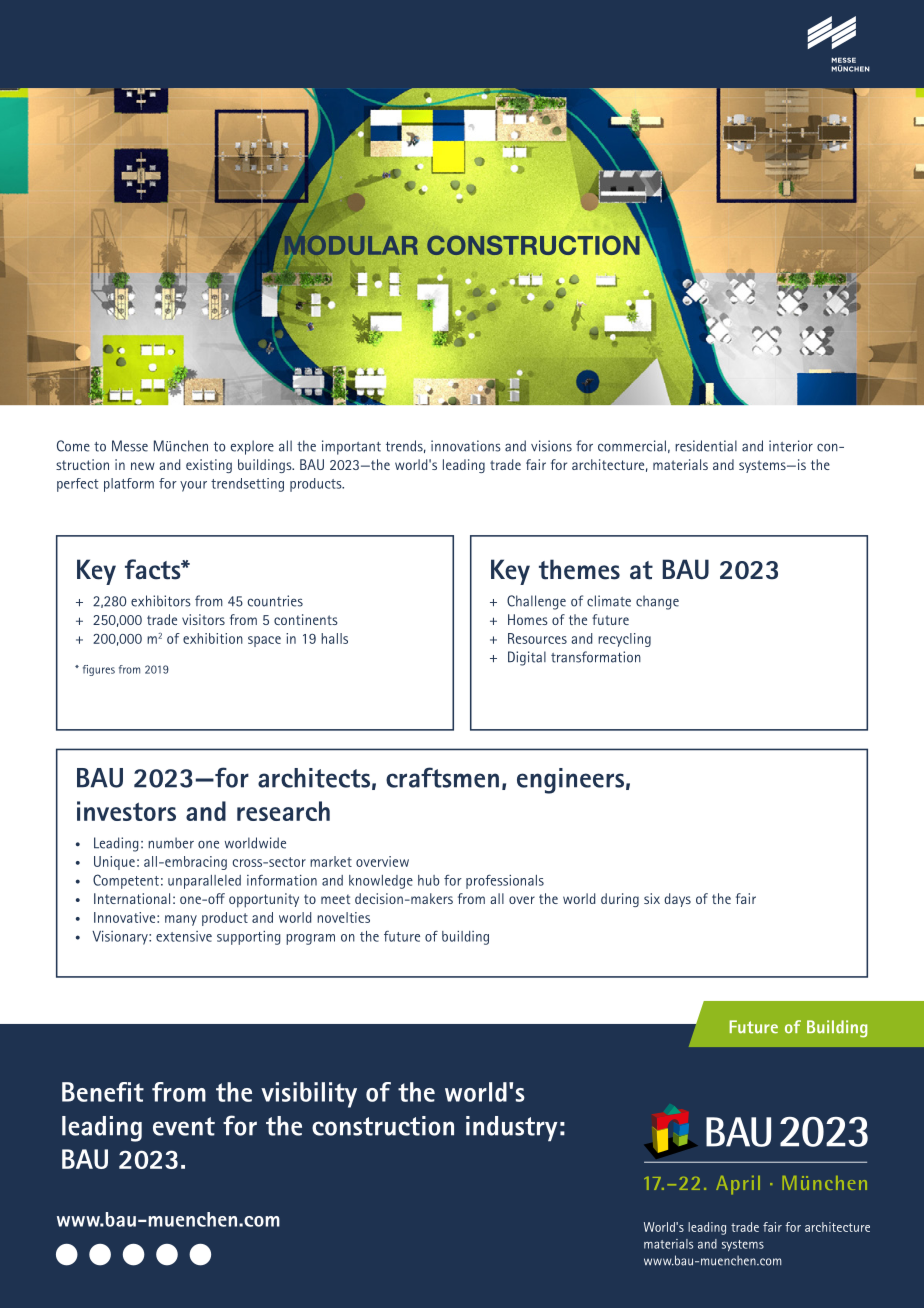  Describe the element at coordinates (349, 244) in the image. I see `MODULAR` at that location.
